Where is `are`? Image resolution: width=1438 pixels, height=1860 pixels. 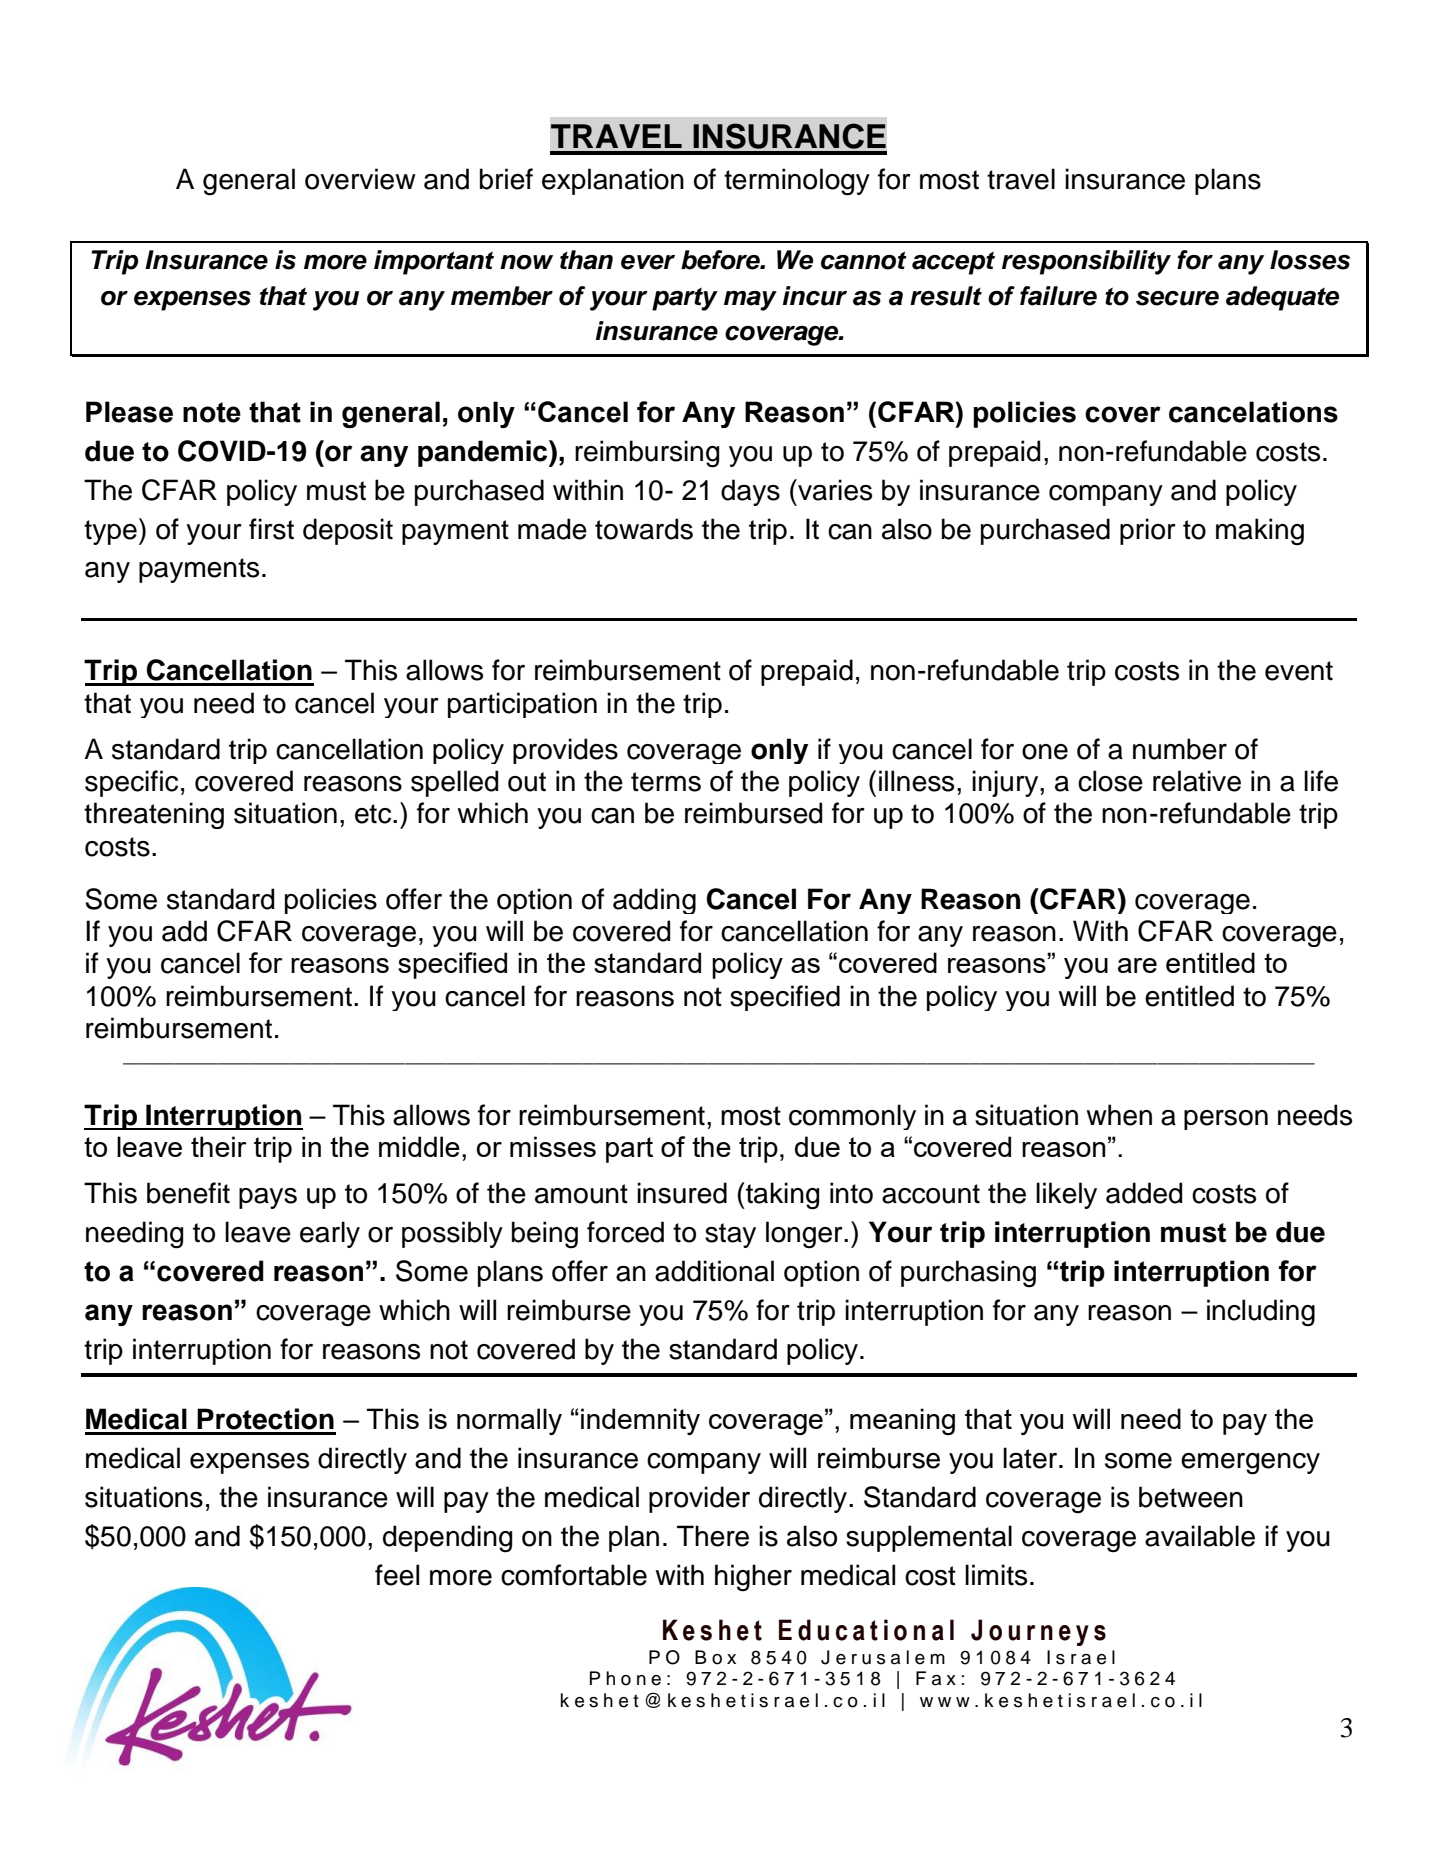
are is located at coordinates (1137, 965).
